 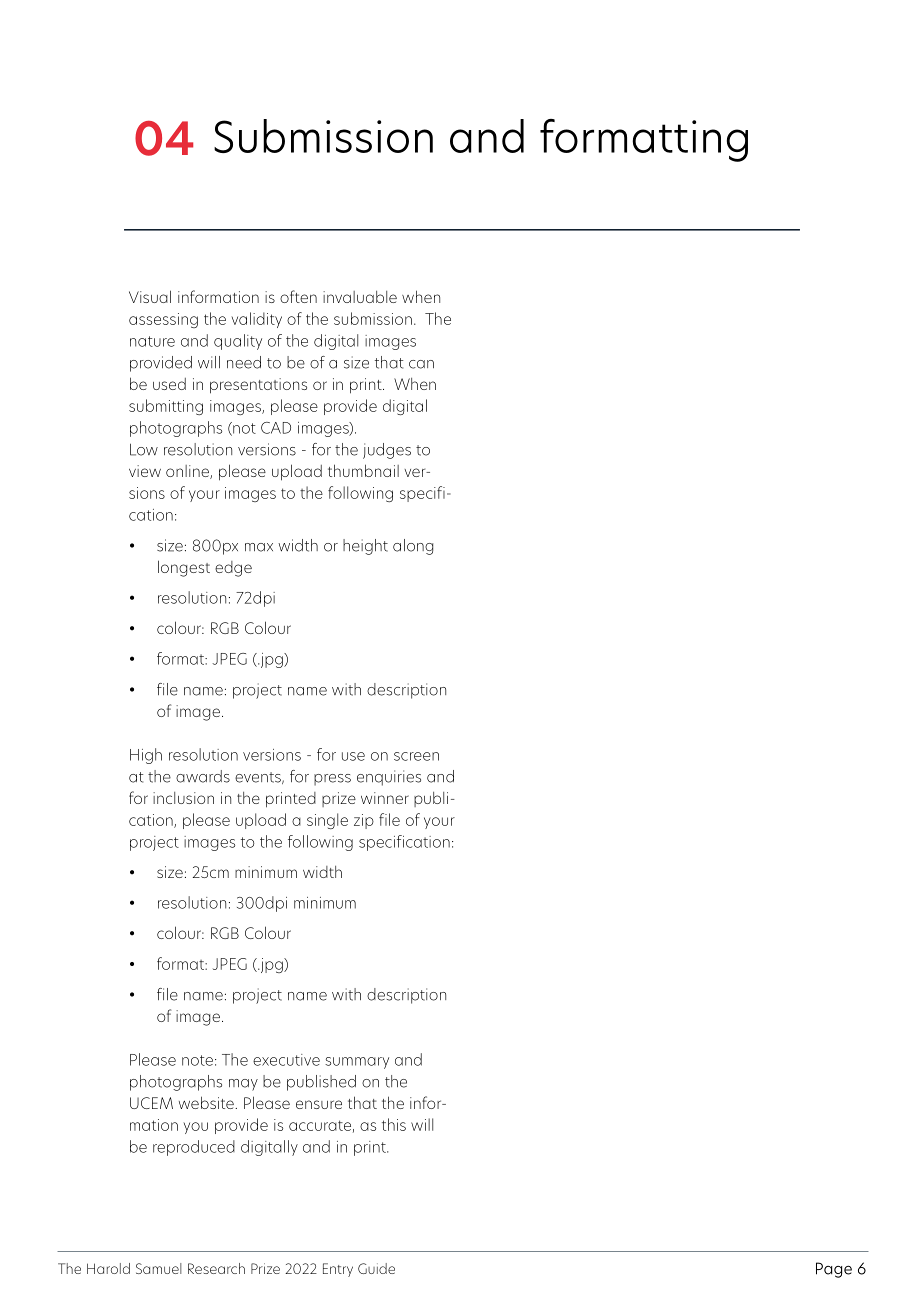 I want to click on Research, so click(x=216, y=1268).
